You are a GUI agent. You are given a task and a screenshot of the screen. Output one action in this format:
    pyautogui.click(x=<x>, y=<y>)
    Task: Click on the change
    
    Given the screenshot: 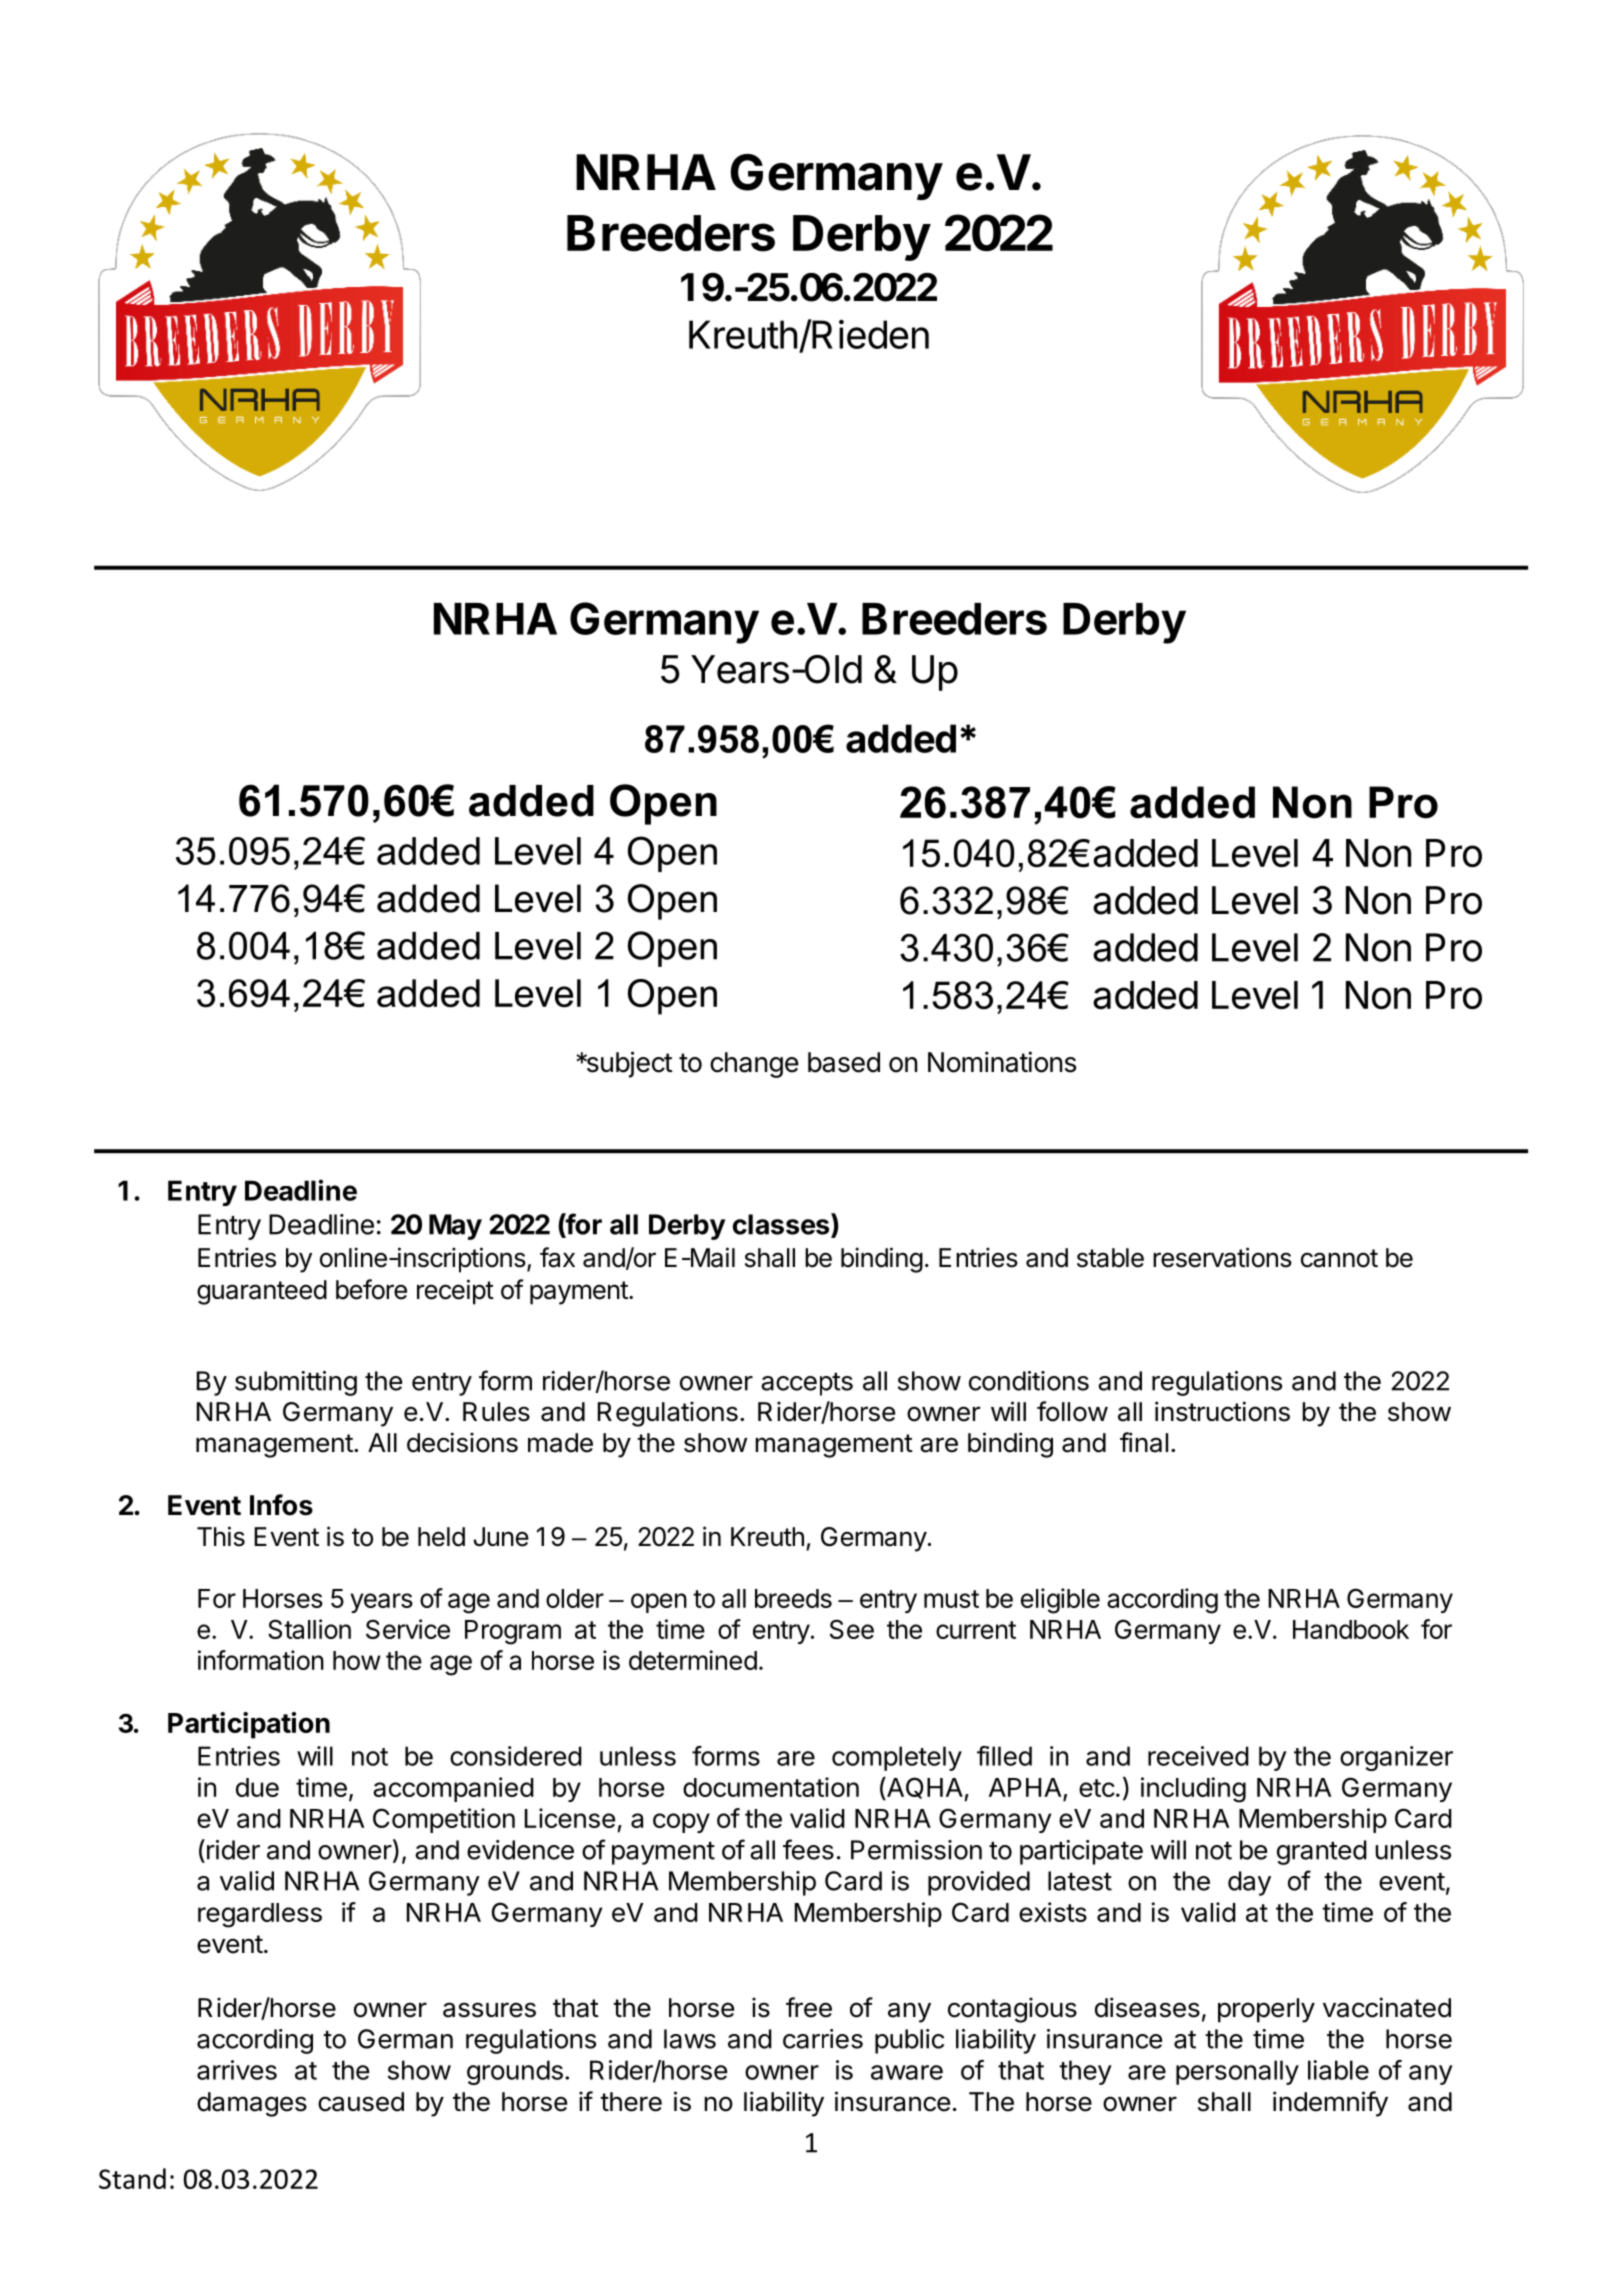 What is the action you would take?
    pyautogui.click(x=754, y=1065)
